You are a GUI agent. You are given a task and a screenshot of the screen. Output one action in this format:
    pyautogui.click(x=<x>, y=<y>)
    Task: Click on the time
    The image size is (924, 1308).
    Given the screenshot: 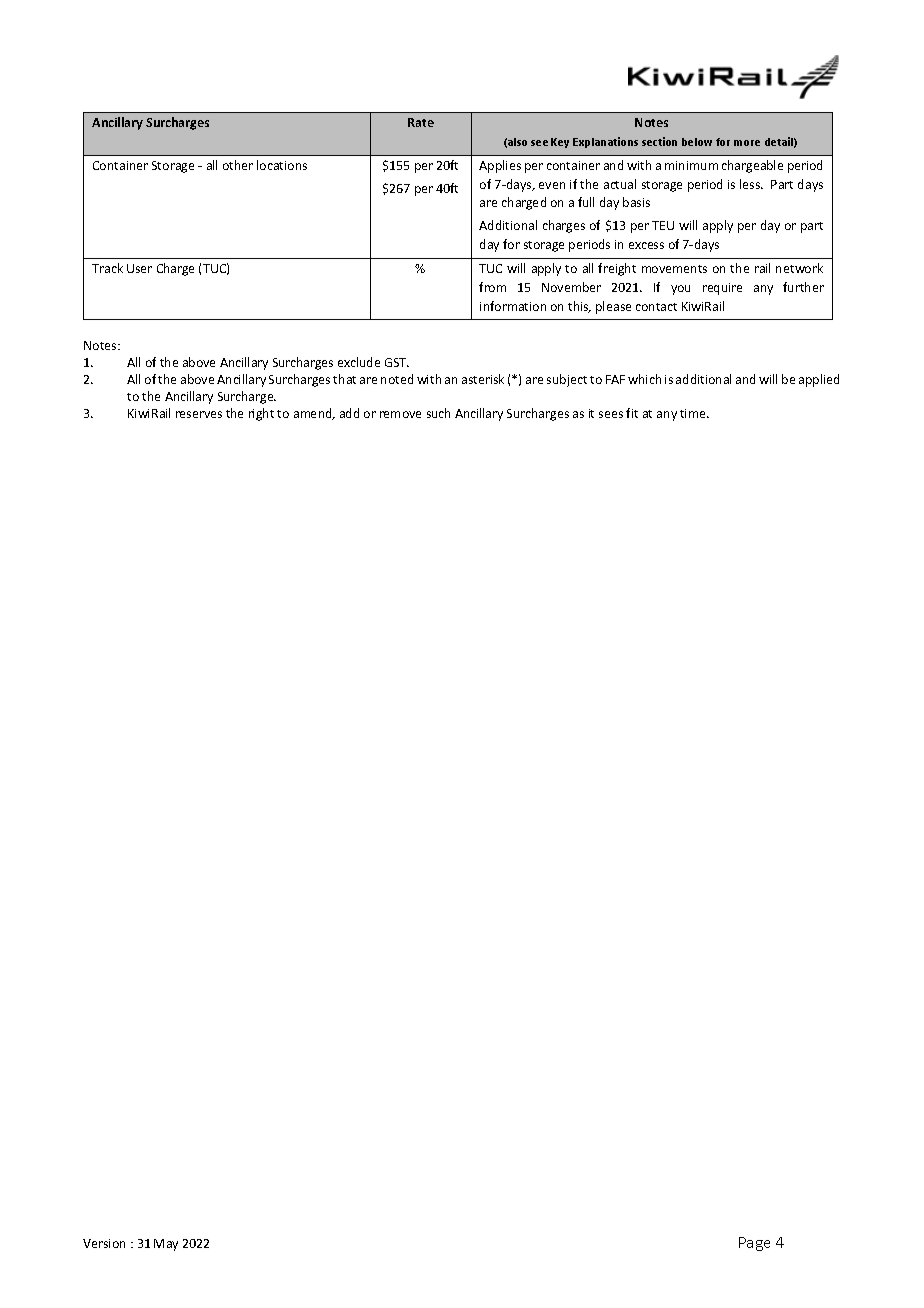 What is the action you would take?
    pyautogui.click(x=694, y=413)
